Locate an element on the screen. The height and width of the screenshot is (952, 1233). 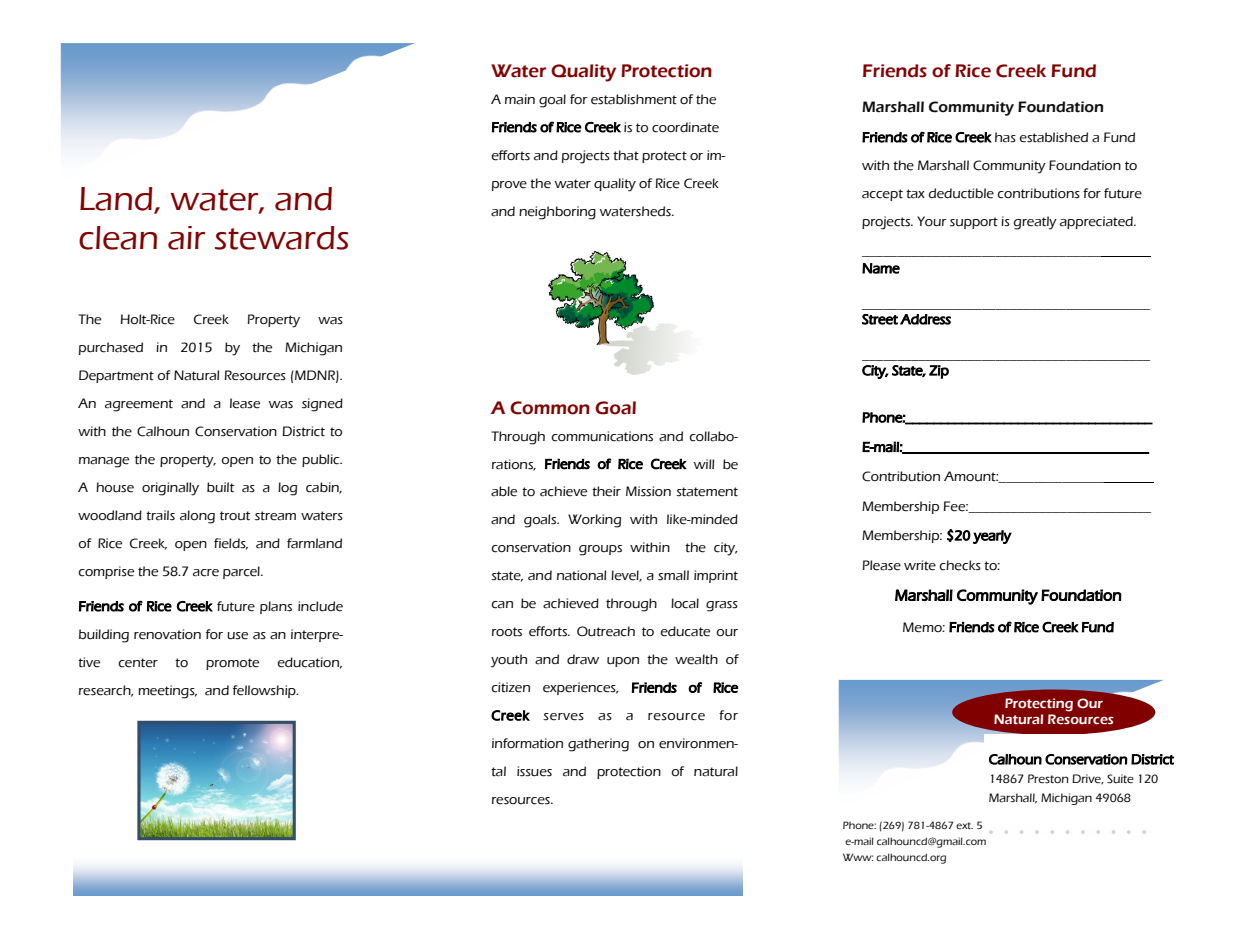
ext is located at coordinates (964, 825).
